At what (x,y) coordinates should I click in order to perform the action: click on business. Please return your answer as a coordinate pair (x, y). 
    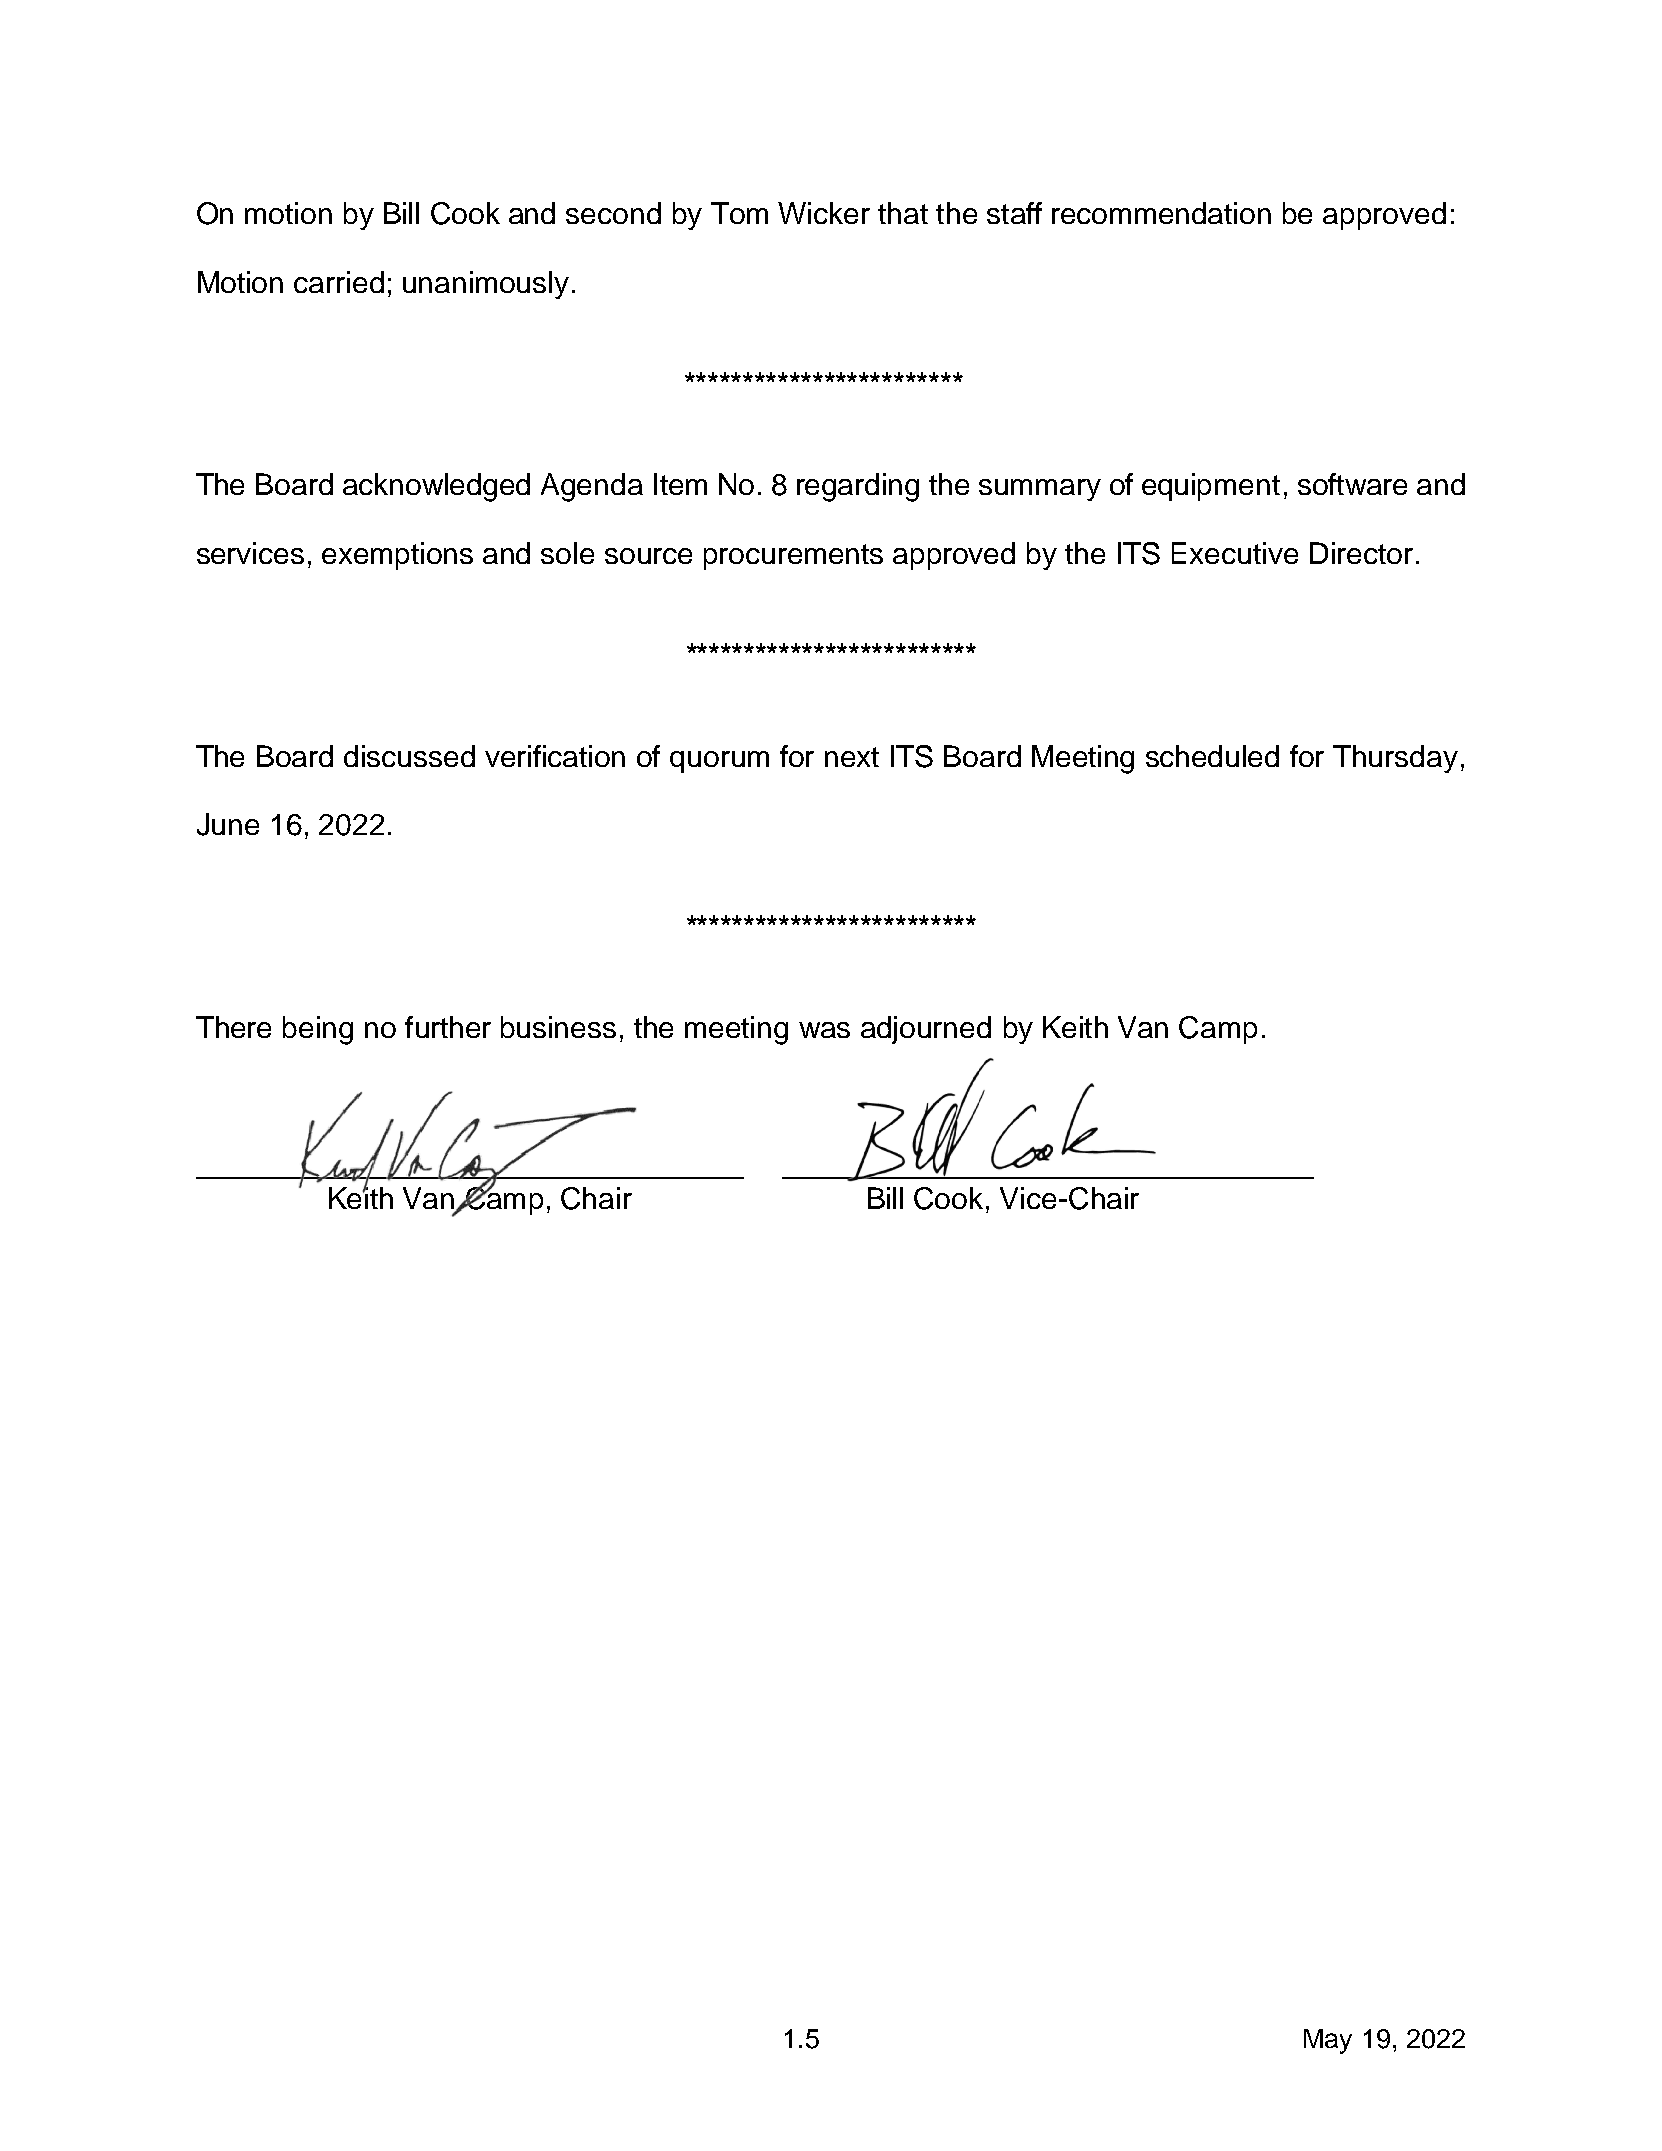
    Looking at the image, I should click on (558, 1027).
